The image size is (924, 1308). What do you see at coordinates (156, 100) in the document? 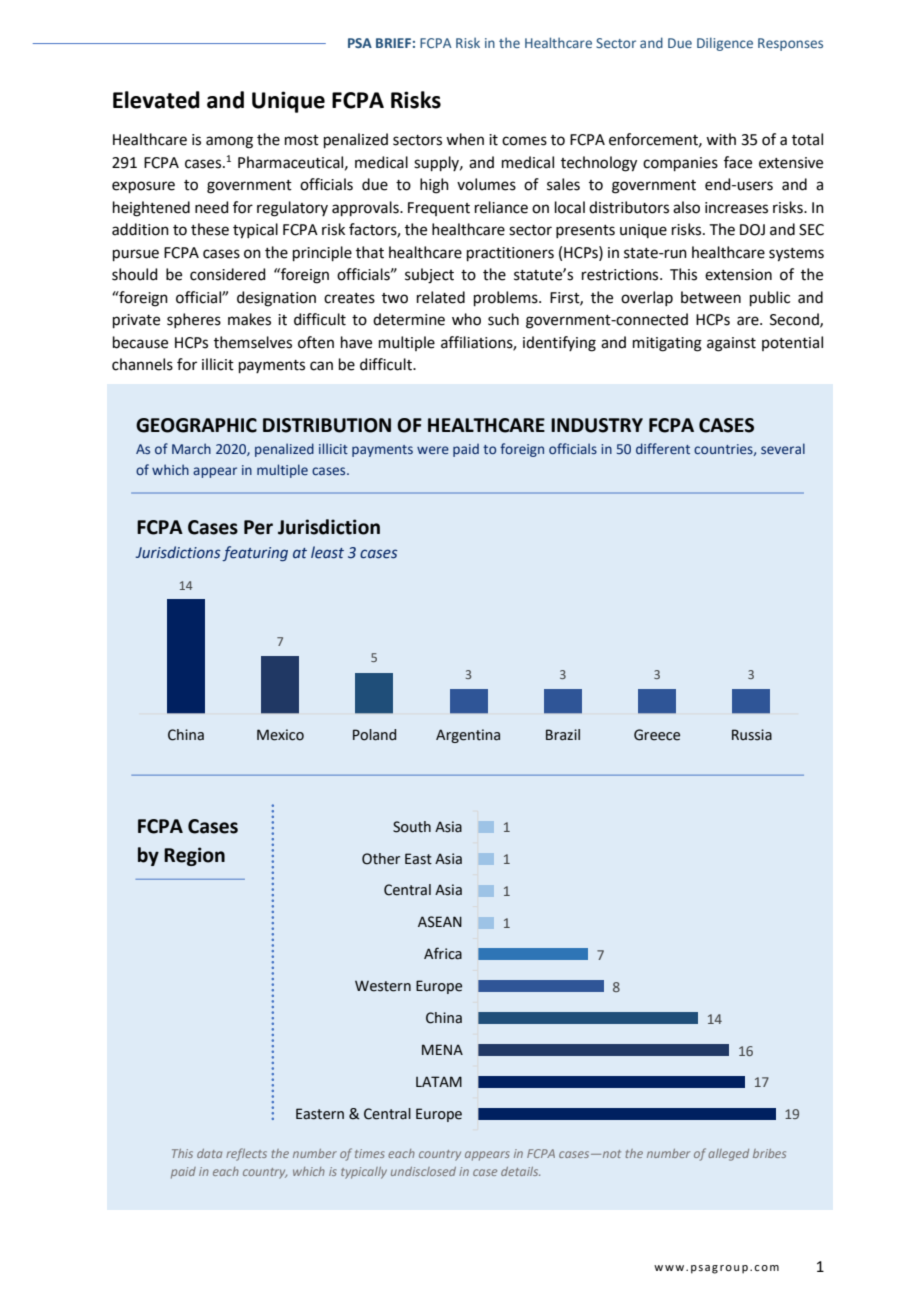
I see `Elevated` at bounding box center [156, 100].
